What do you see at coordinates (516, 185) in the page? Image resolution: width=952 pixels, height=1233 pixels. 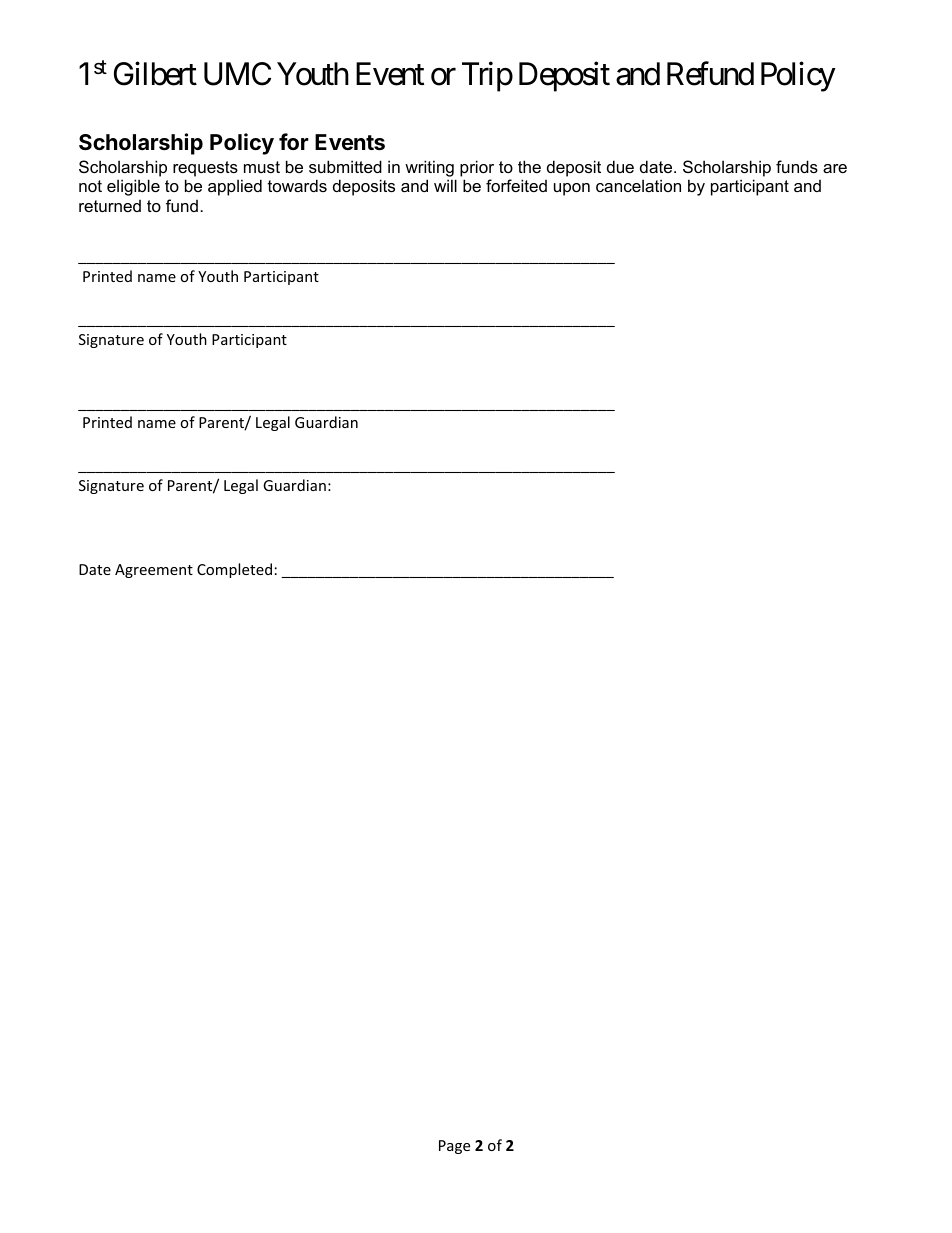 I see `forfeited` at bounding box center [516, 185].
